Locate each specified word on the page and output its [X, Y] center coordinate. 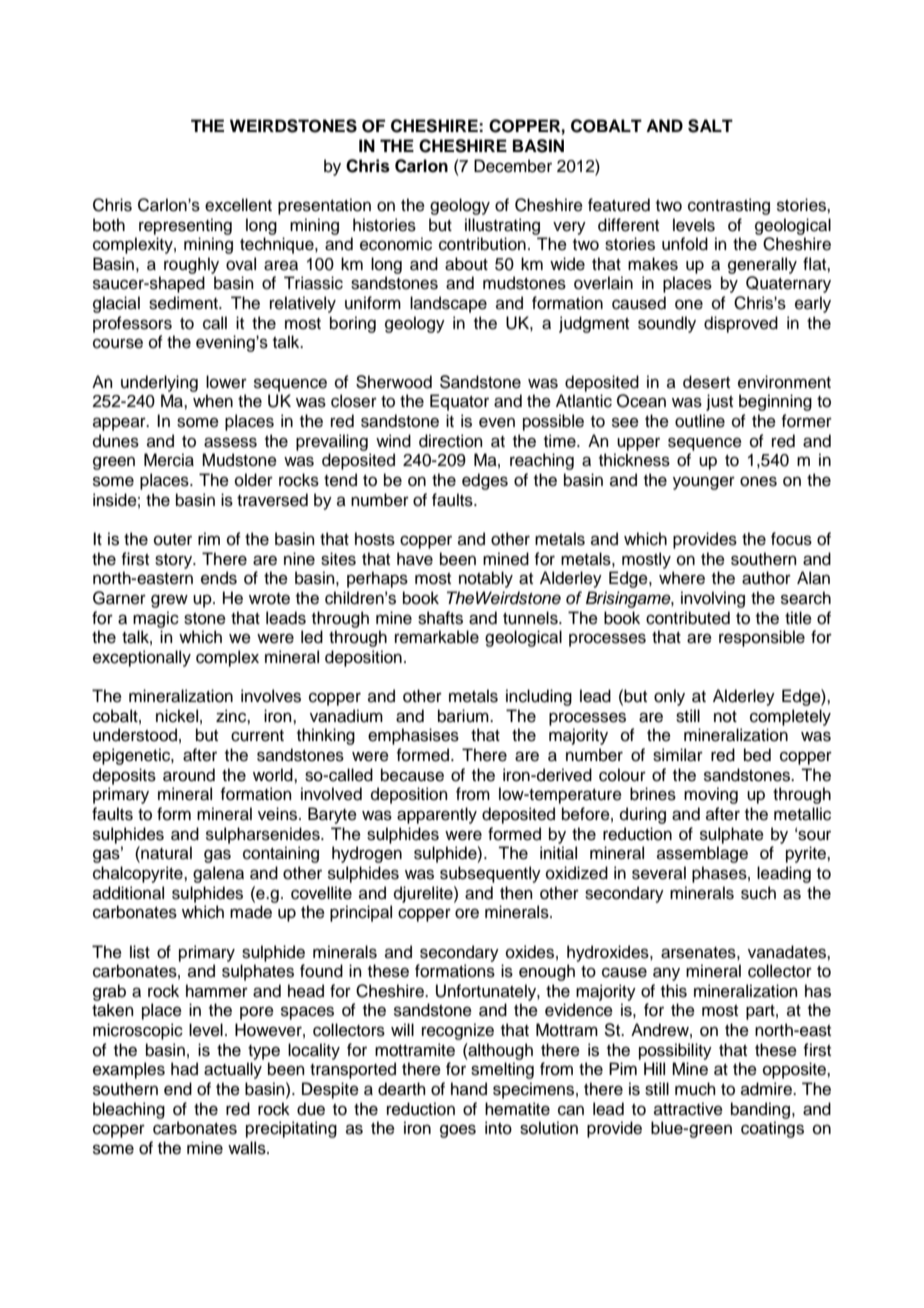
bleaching [129, 1110]
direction [451, 441]
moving [711, 795]
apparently [437, 815]
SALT [710, 126]
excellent [238, 205]
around [189, 775]
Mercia [169, 460]
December [513, 166]
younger [704, 483]
